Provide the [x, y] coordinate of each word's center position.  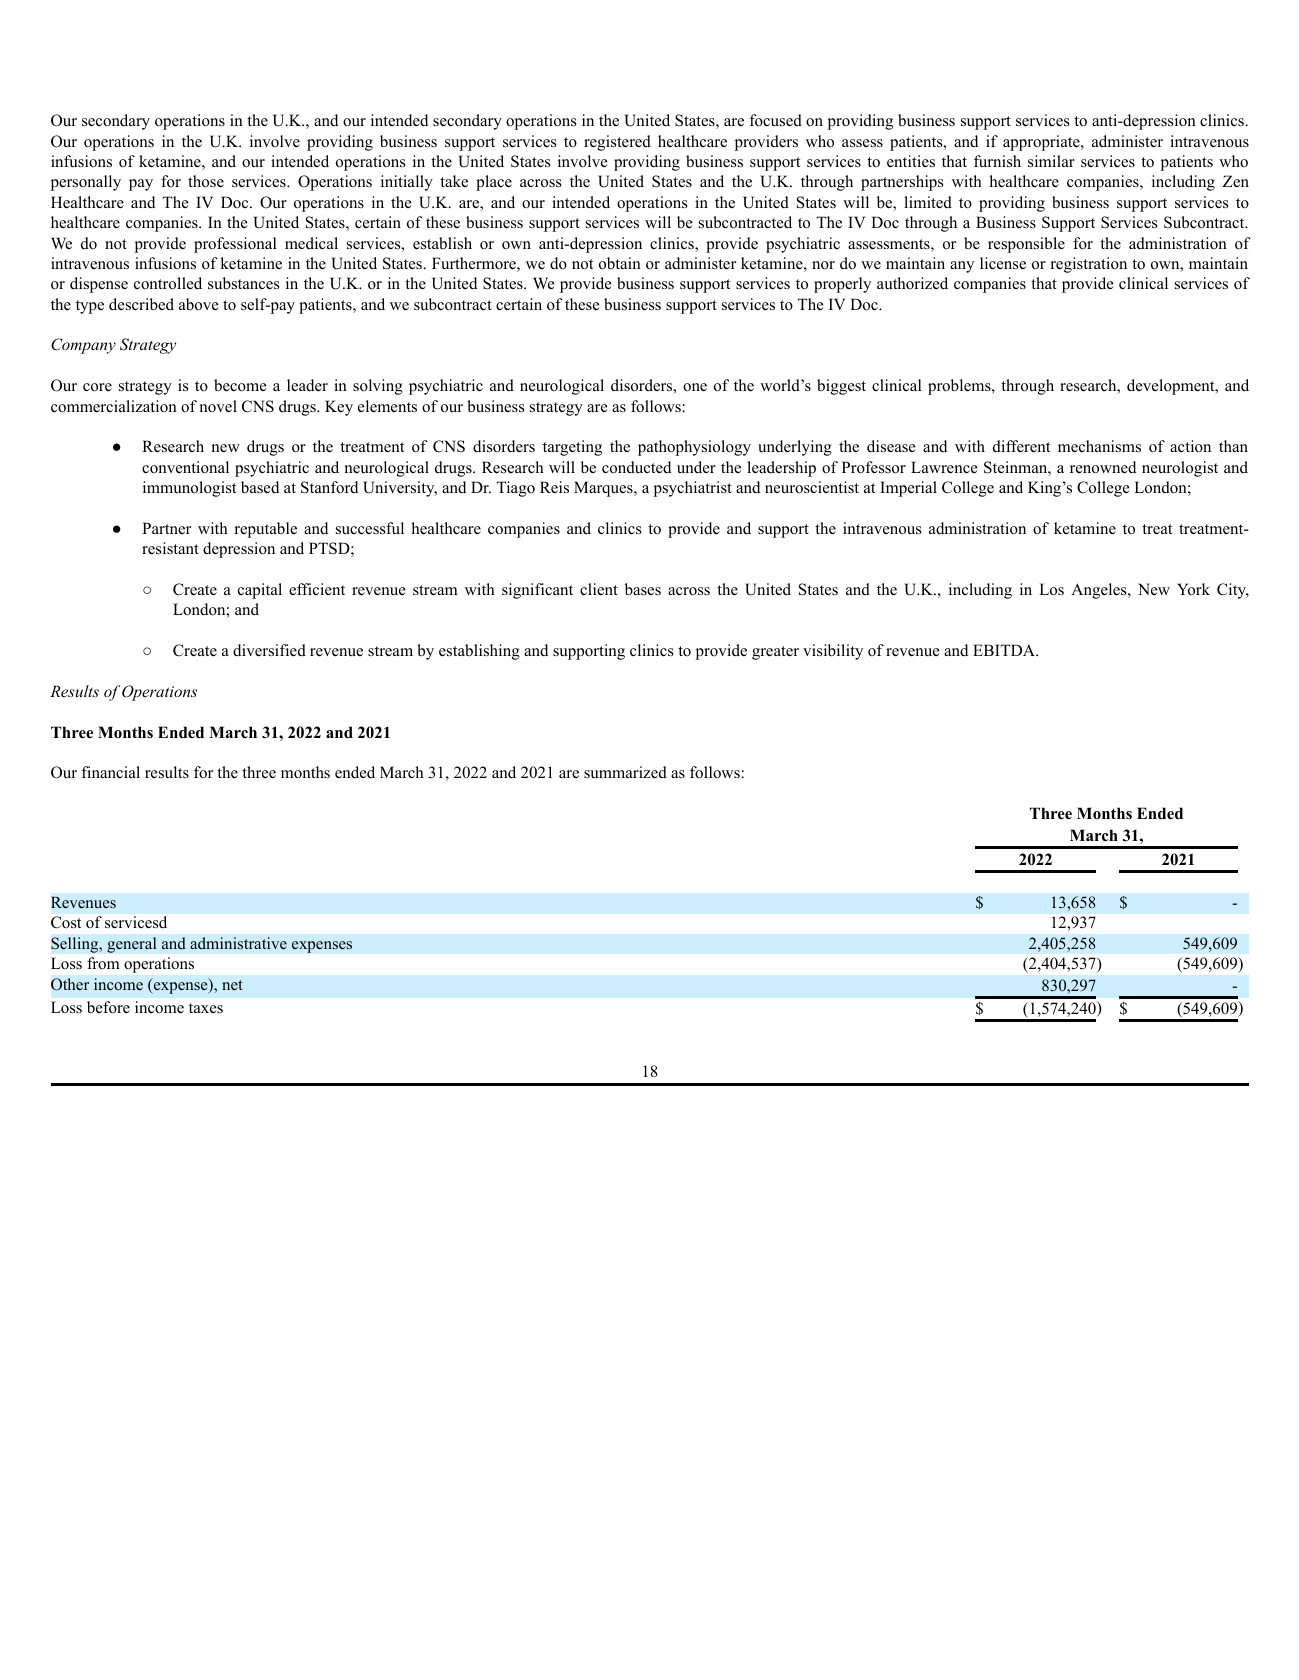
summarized [625, 772]
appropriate [1042, 143]
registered [617, 143]
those [206, 181]
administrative [238, 943]
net [232, 985]
